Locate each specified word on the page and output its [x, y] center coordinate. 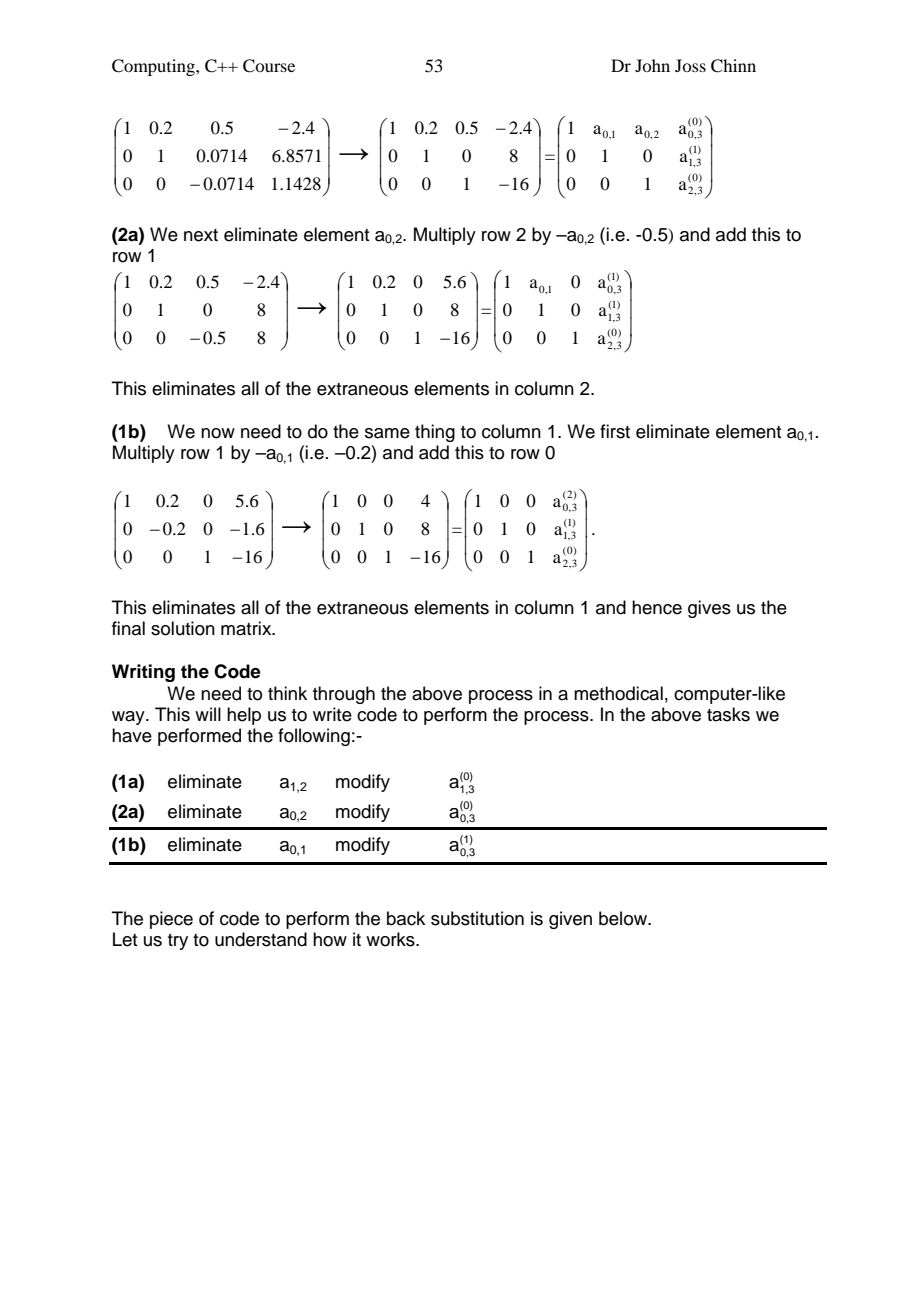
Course [269, 66]
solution [183, 628]
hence [657, 607]
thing [435, 433]
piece [171, 920]
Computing [154, 67]
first [615, 431]
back [406, 918]
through [344, 695]
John [652, 65]
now [218, 433]
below [624, 918]
